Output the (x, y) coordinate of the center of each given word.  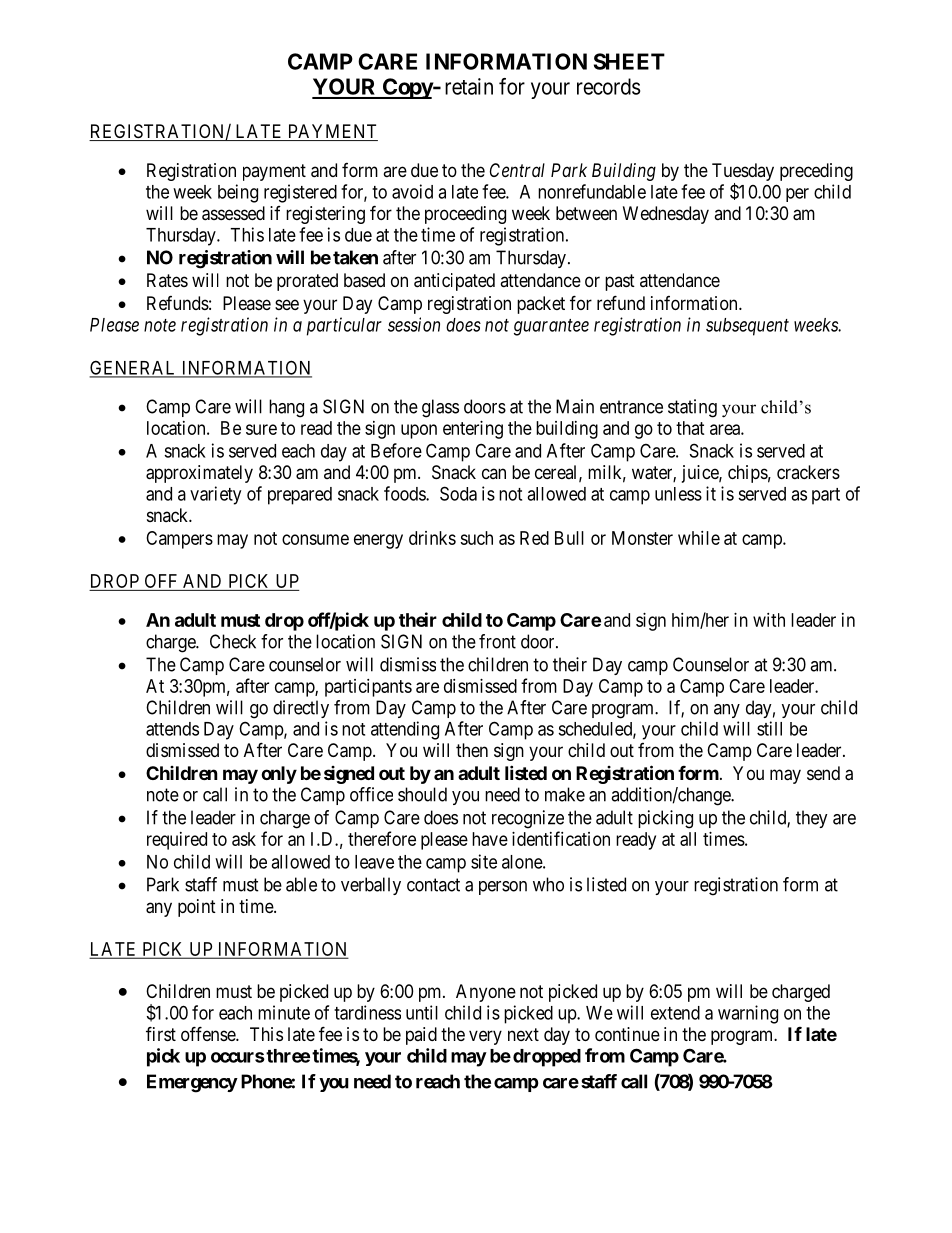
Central (517, 170)
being (238, 193)
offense (209, 1033)
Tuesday (743, 172)
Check (233, 641)
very (485, 1037)
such (476, 538)
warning (748, 1014)
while (699, 538)
